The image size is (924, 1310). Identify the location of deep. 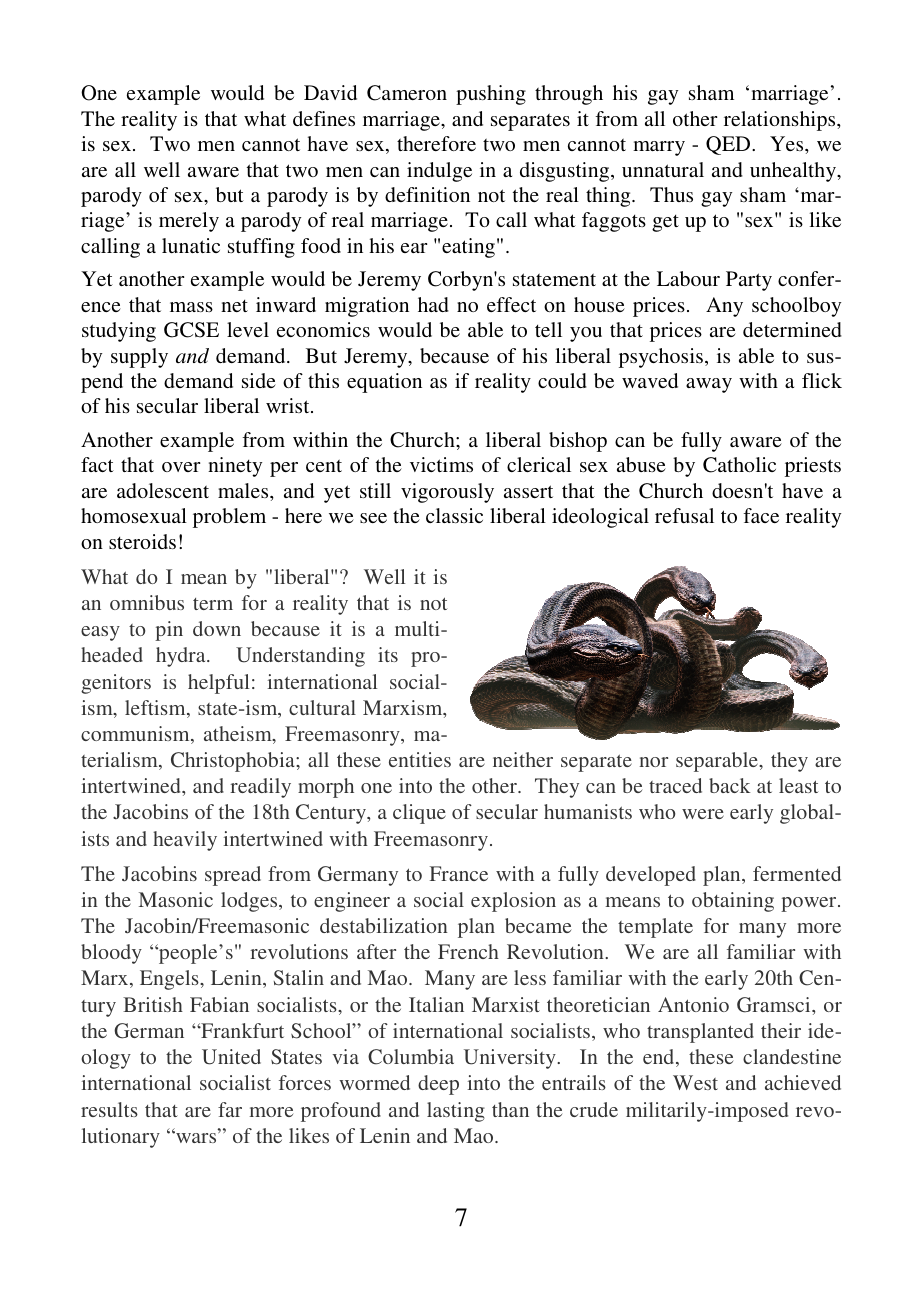
(438, 1085).
